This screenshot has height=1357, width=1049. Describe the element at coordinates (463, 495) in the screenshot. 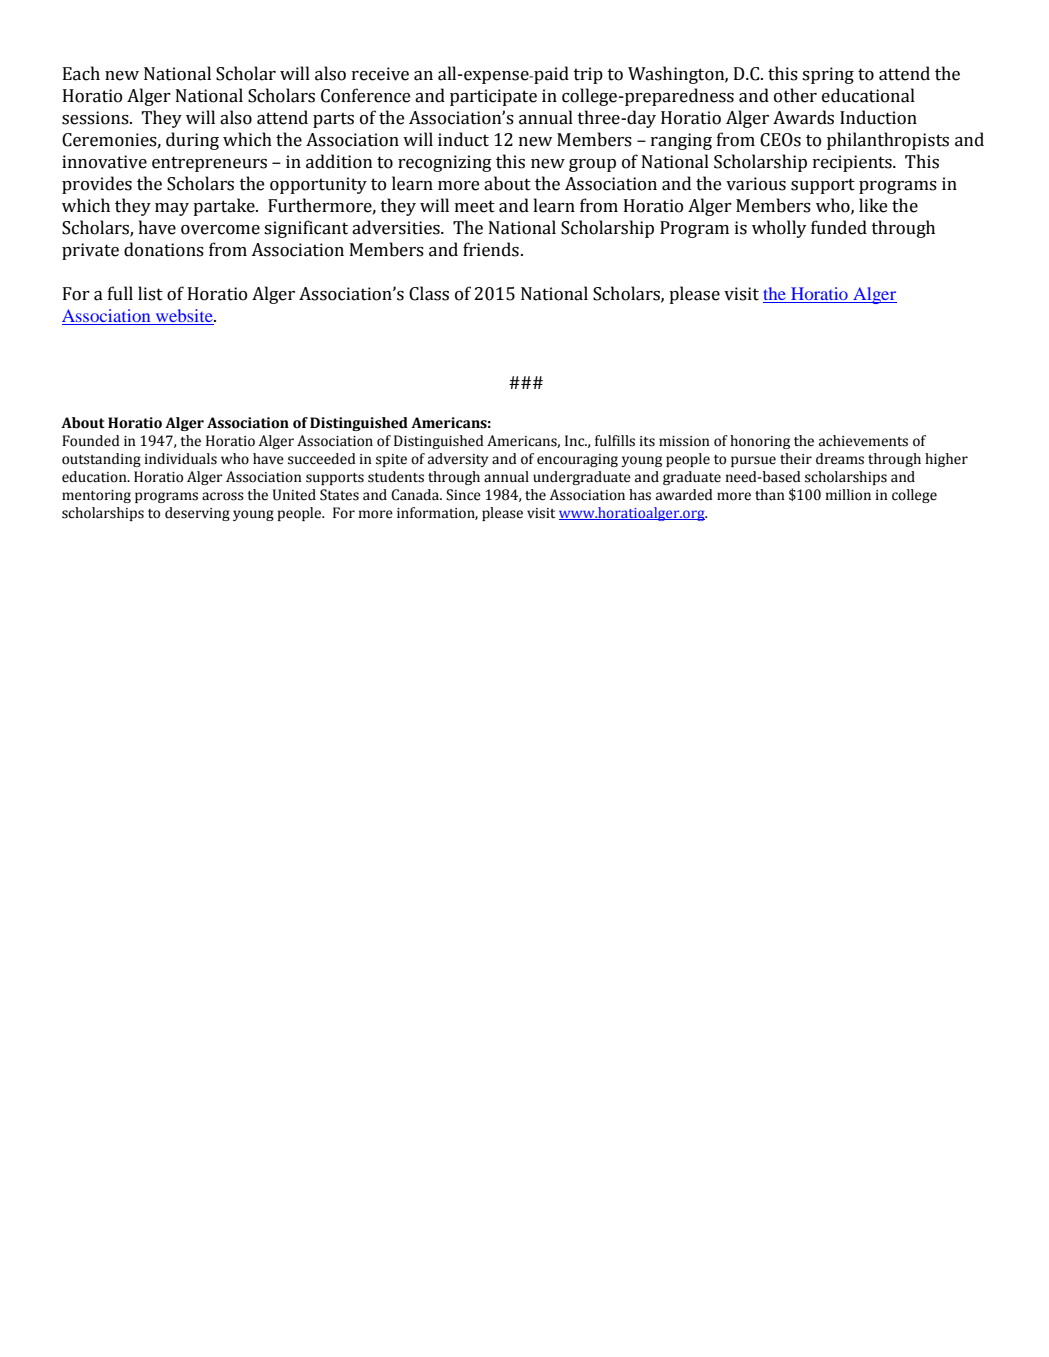

I see `Since` at that location.
